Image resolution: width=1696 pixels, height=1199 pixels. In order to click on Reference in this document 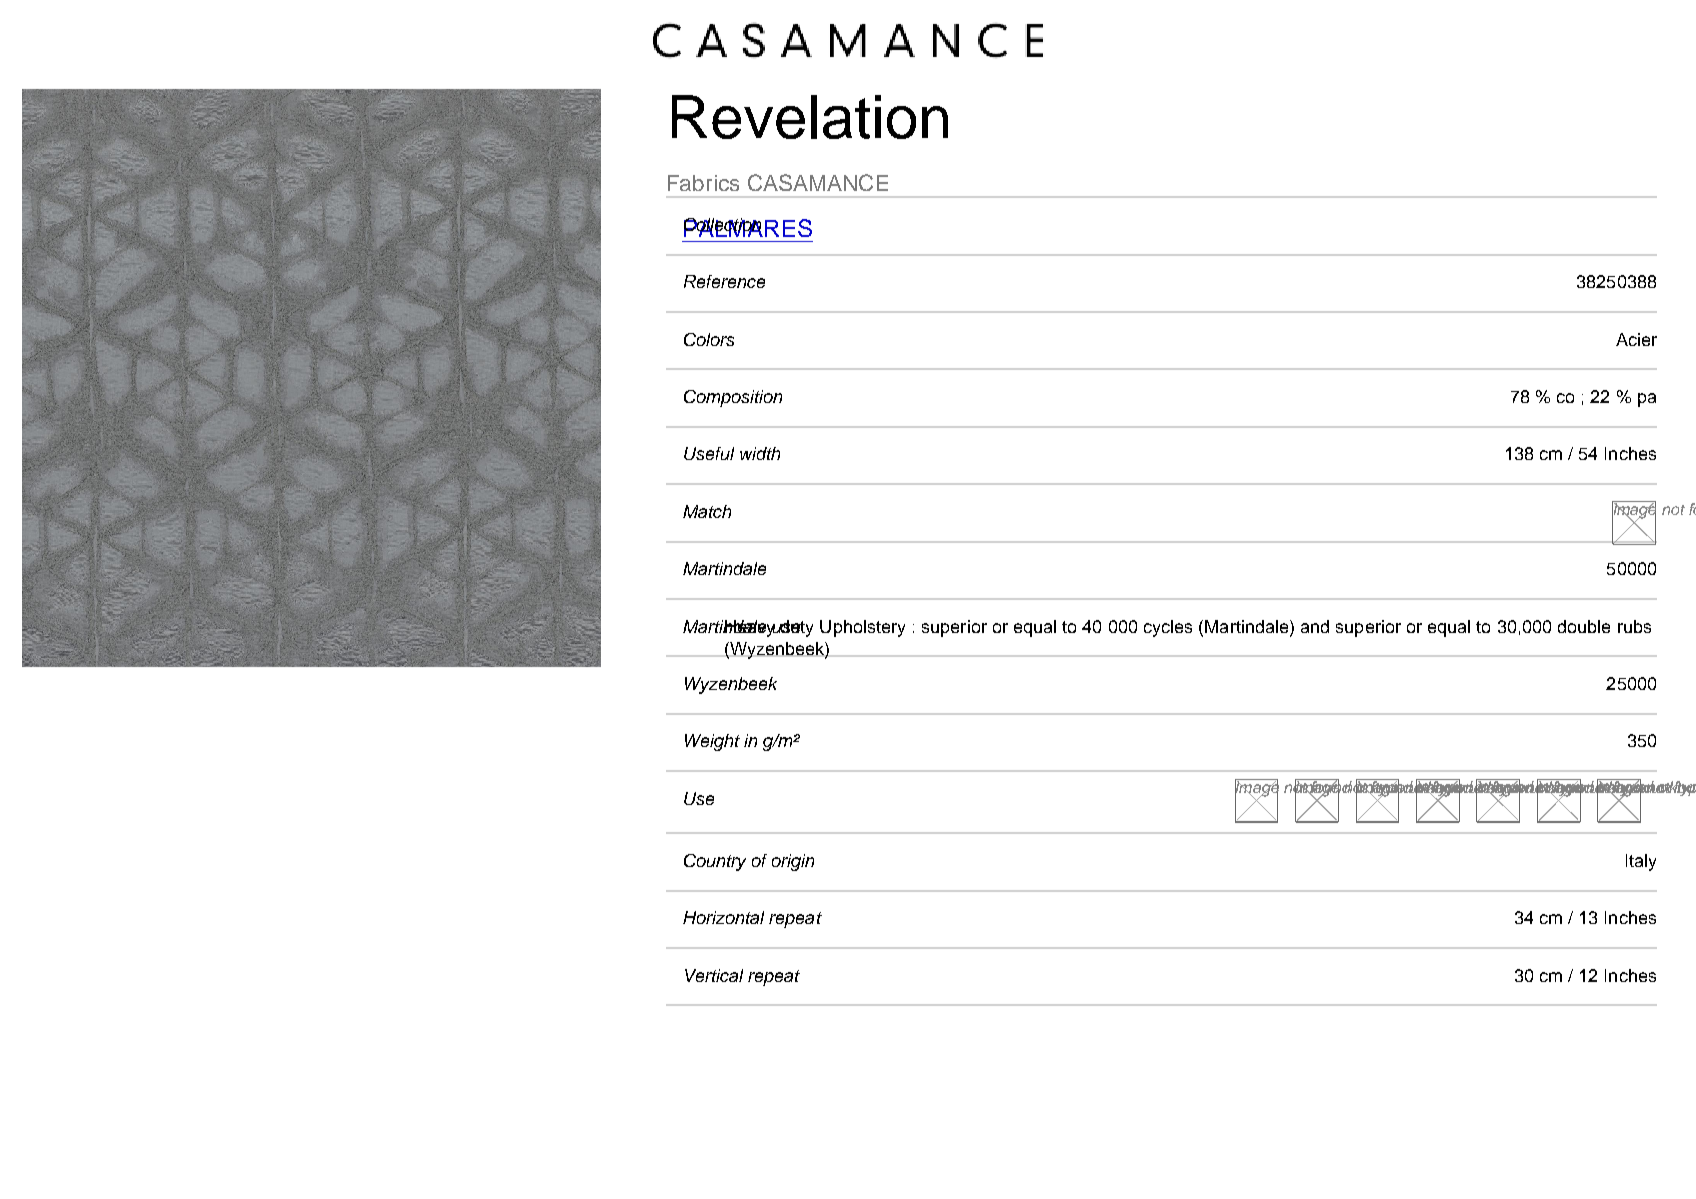, I will do `click(724, 281)`.
